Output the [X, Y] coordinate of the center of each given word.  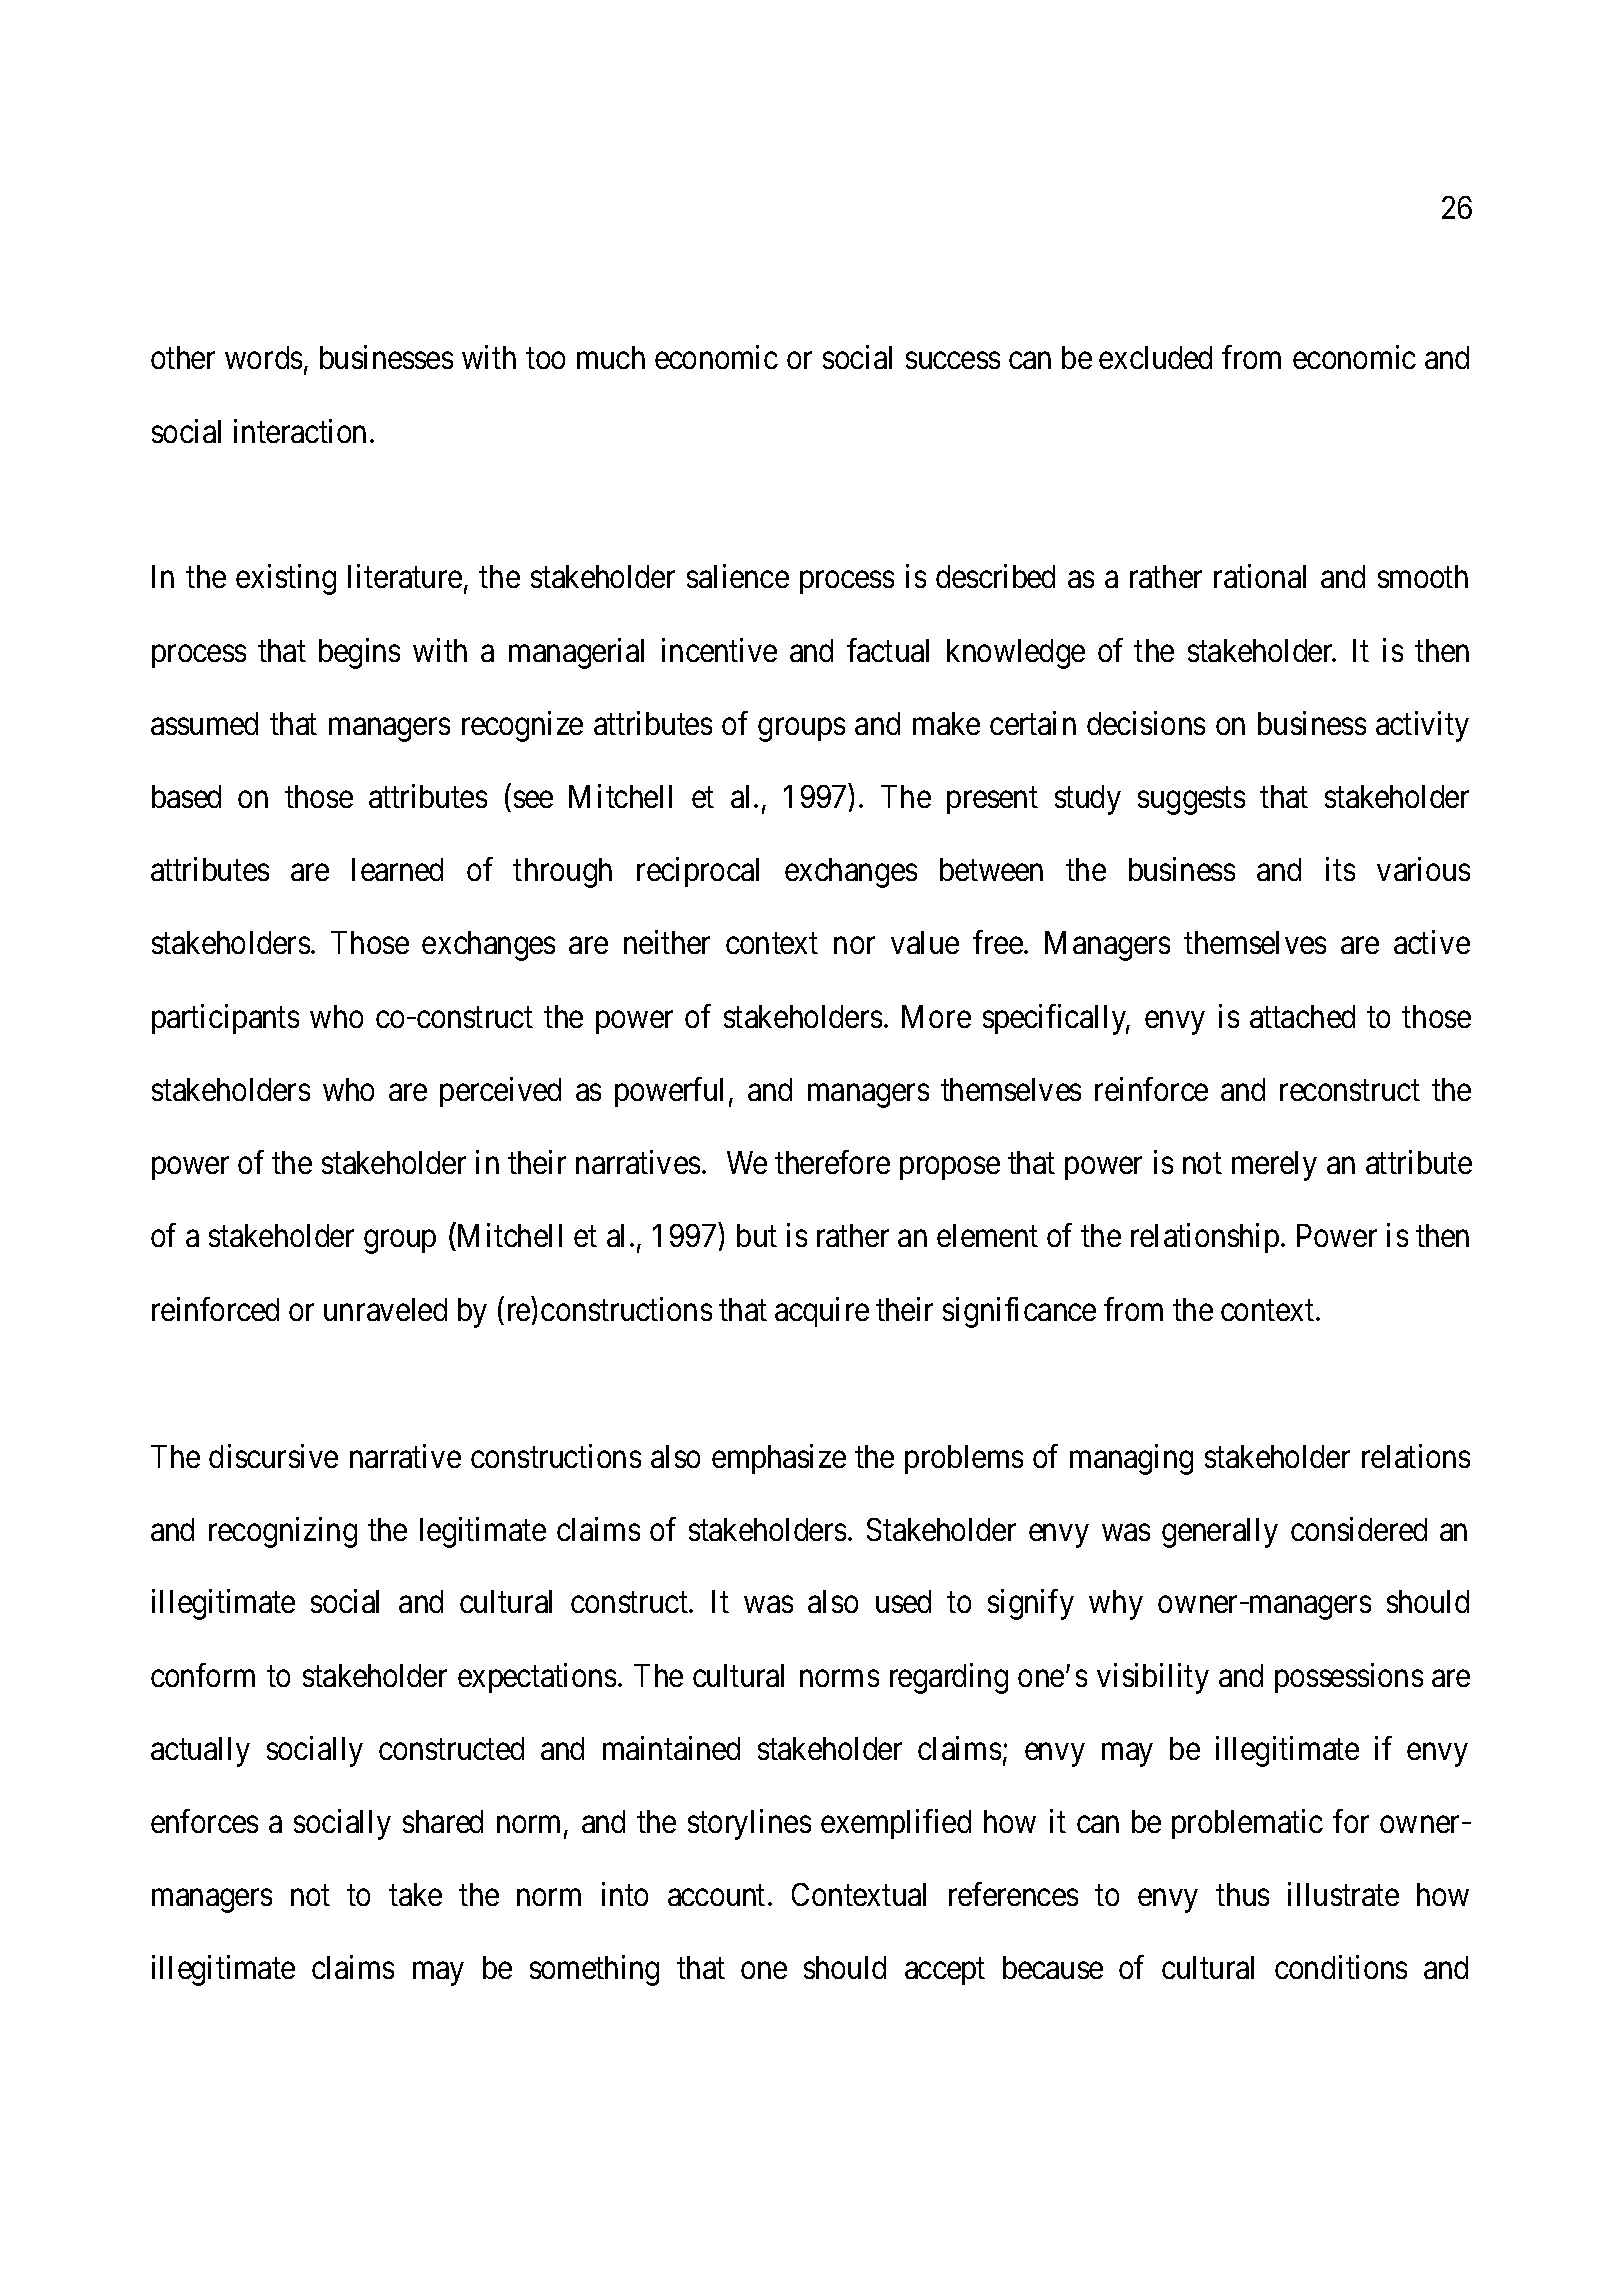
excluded [1155, 357]
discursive [273, 1456]
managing [1131, 1459]
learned [397, 869]
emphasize [779, 1459]
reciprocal [698, 872]
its [1340, 869]
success [953, 361]
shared [443, 1821]
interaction [300, 431]
